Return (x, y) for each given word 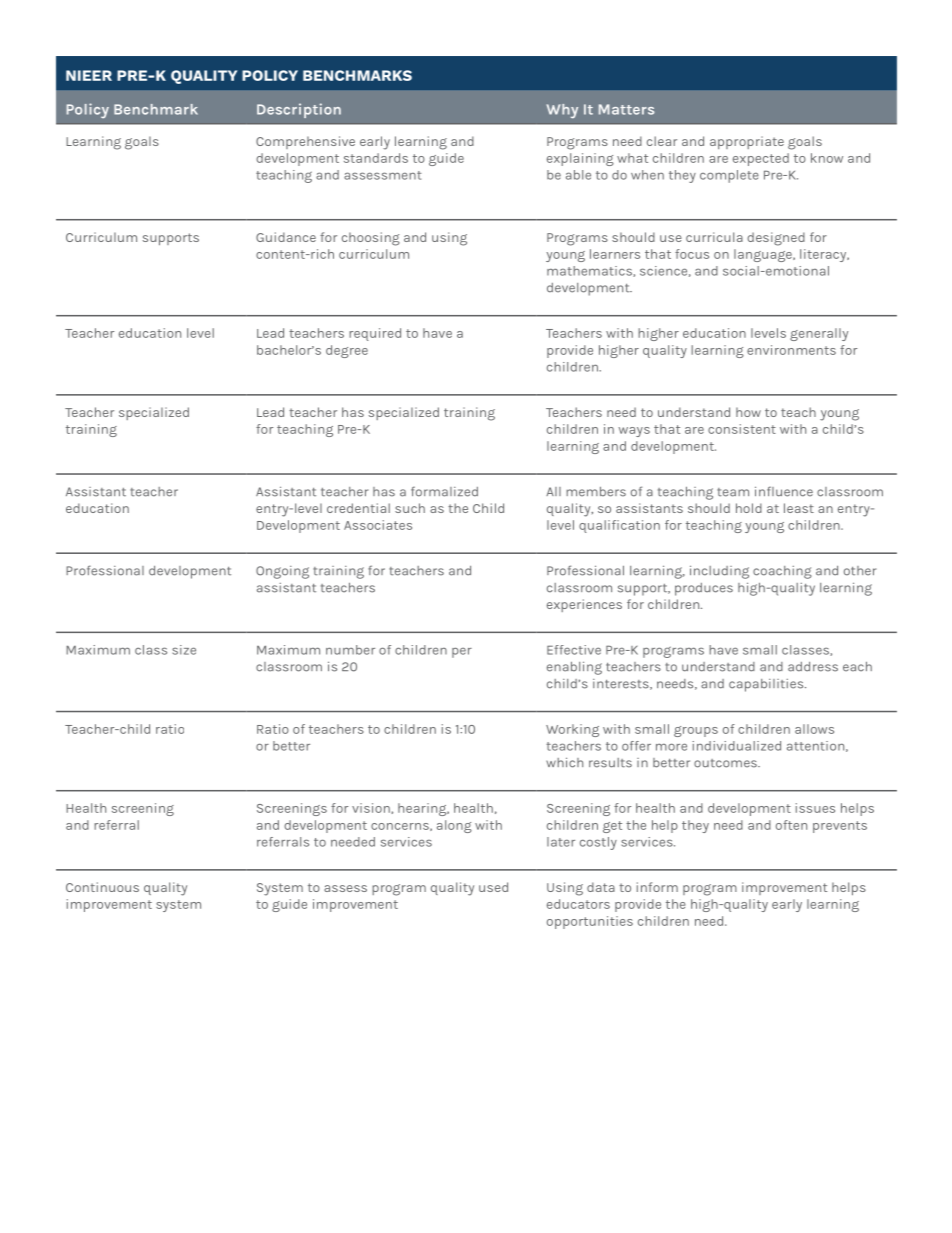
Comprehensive (305, 142)
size (184, 650)
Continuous (102, 887)
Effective (574, 650)
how (748, 412)
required (375, 334)
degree (347, 351)
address (813, 667)
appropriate (747, 142)
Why (562, 111)
